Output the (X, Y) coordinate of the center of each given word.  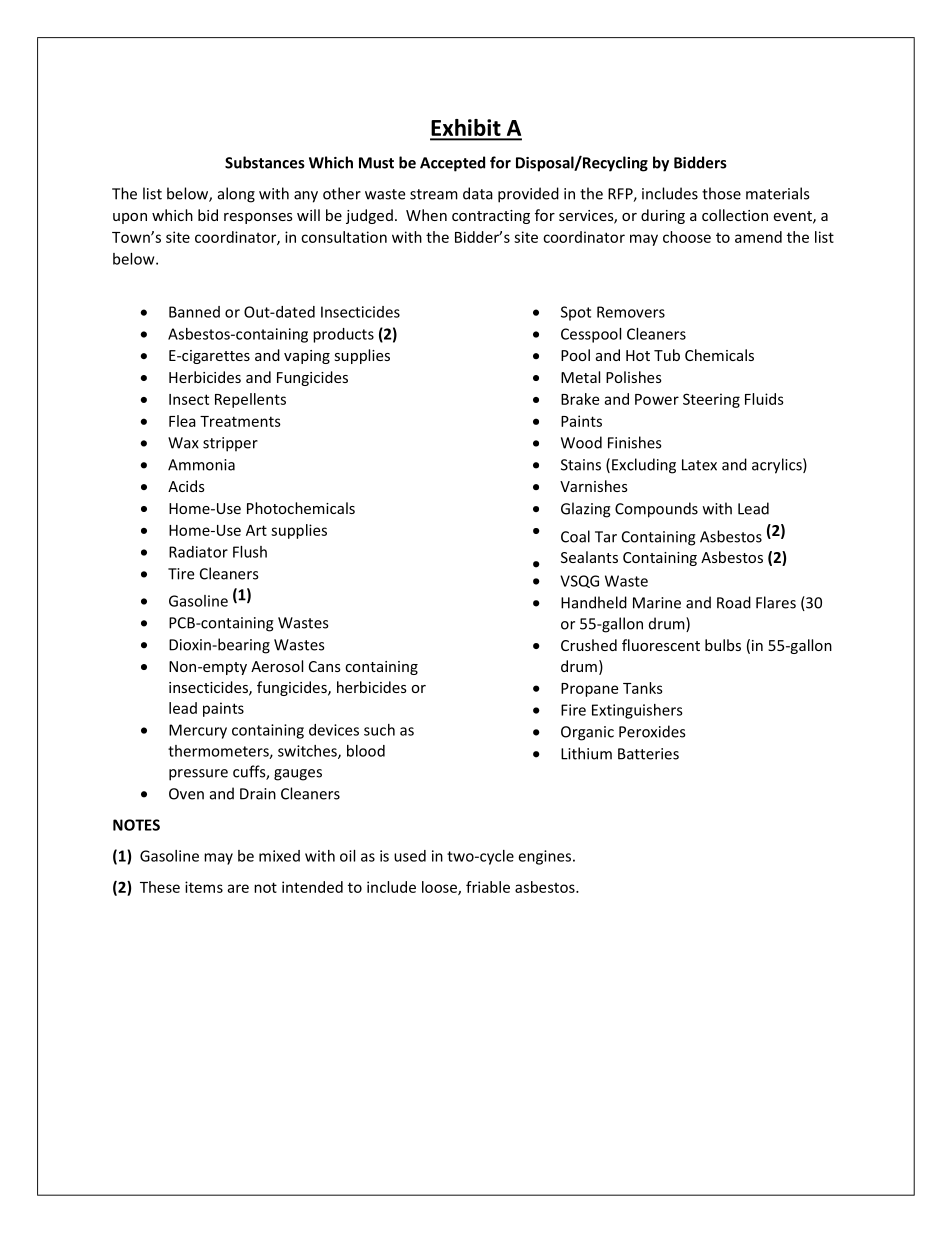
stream (434, 194)
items (204, 887)
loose (440, 888)
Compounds (656, 510)
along (236, 195)
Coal (575, 536)
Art (256, 530)
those (721, 193)
